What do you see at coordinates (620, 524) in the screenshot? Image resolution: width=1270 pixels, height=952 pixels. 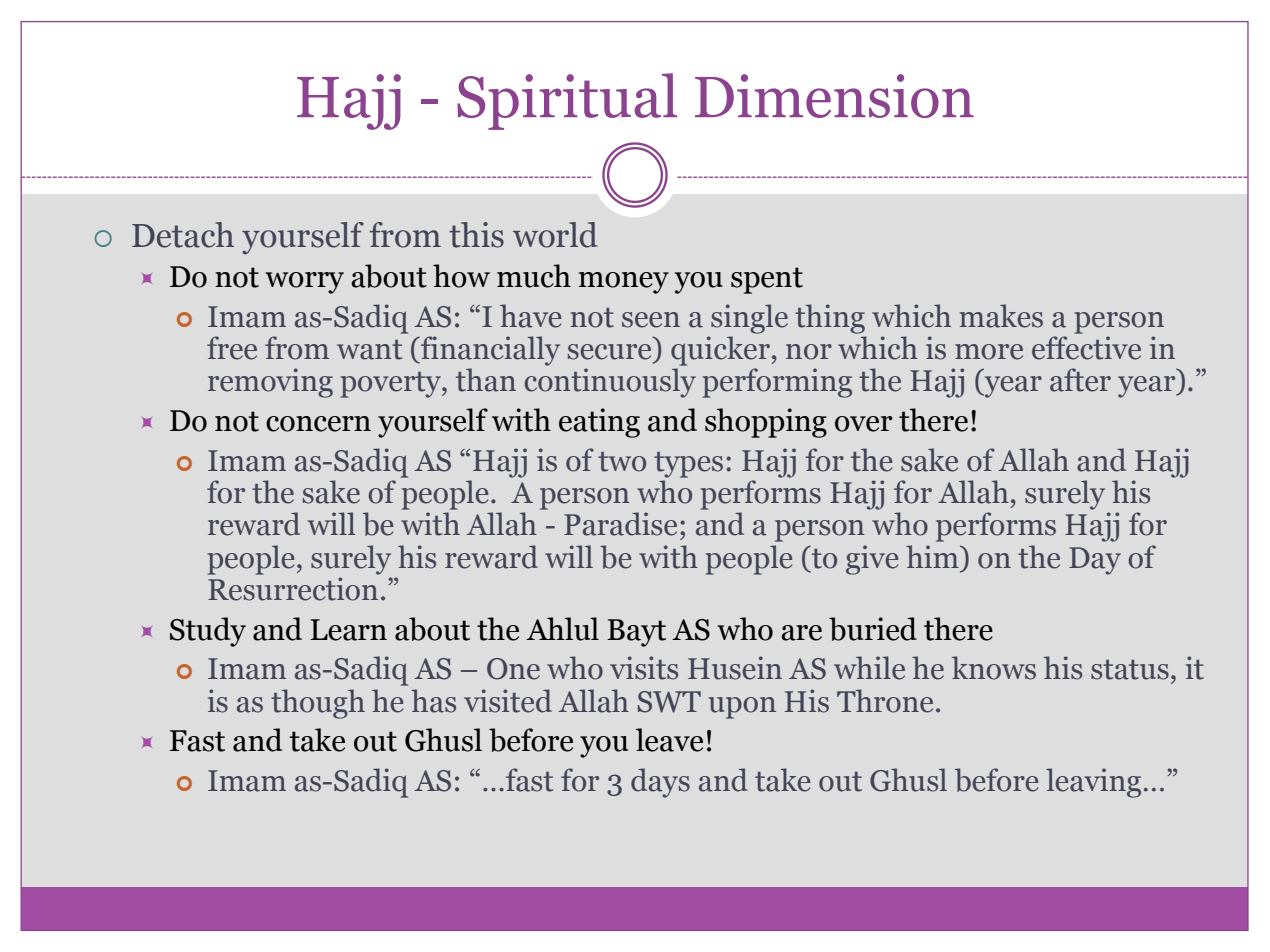 I see `Paradise` at bounding box center [620, 524].
